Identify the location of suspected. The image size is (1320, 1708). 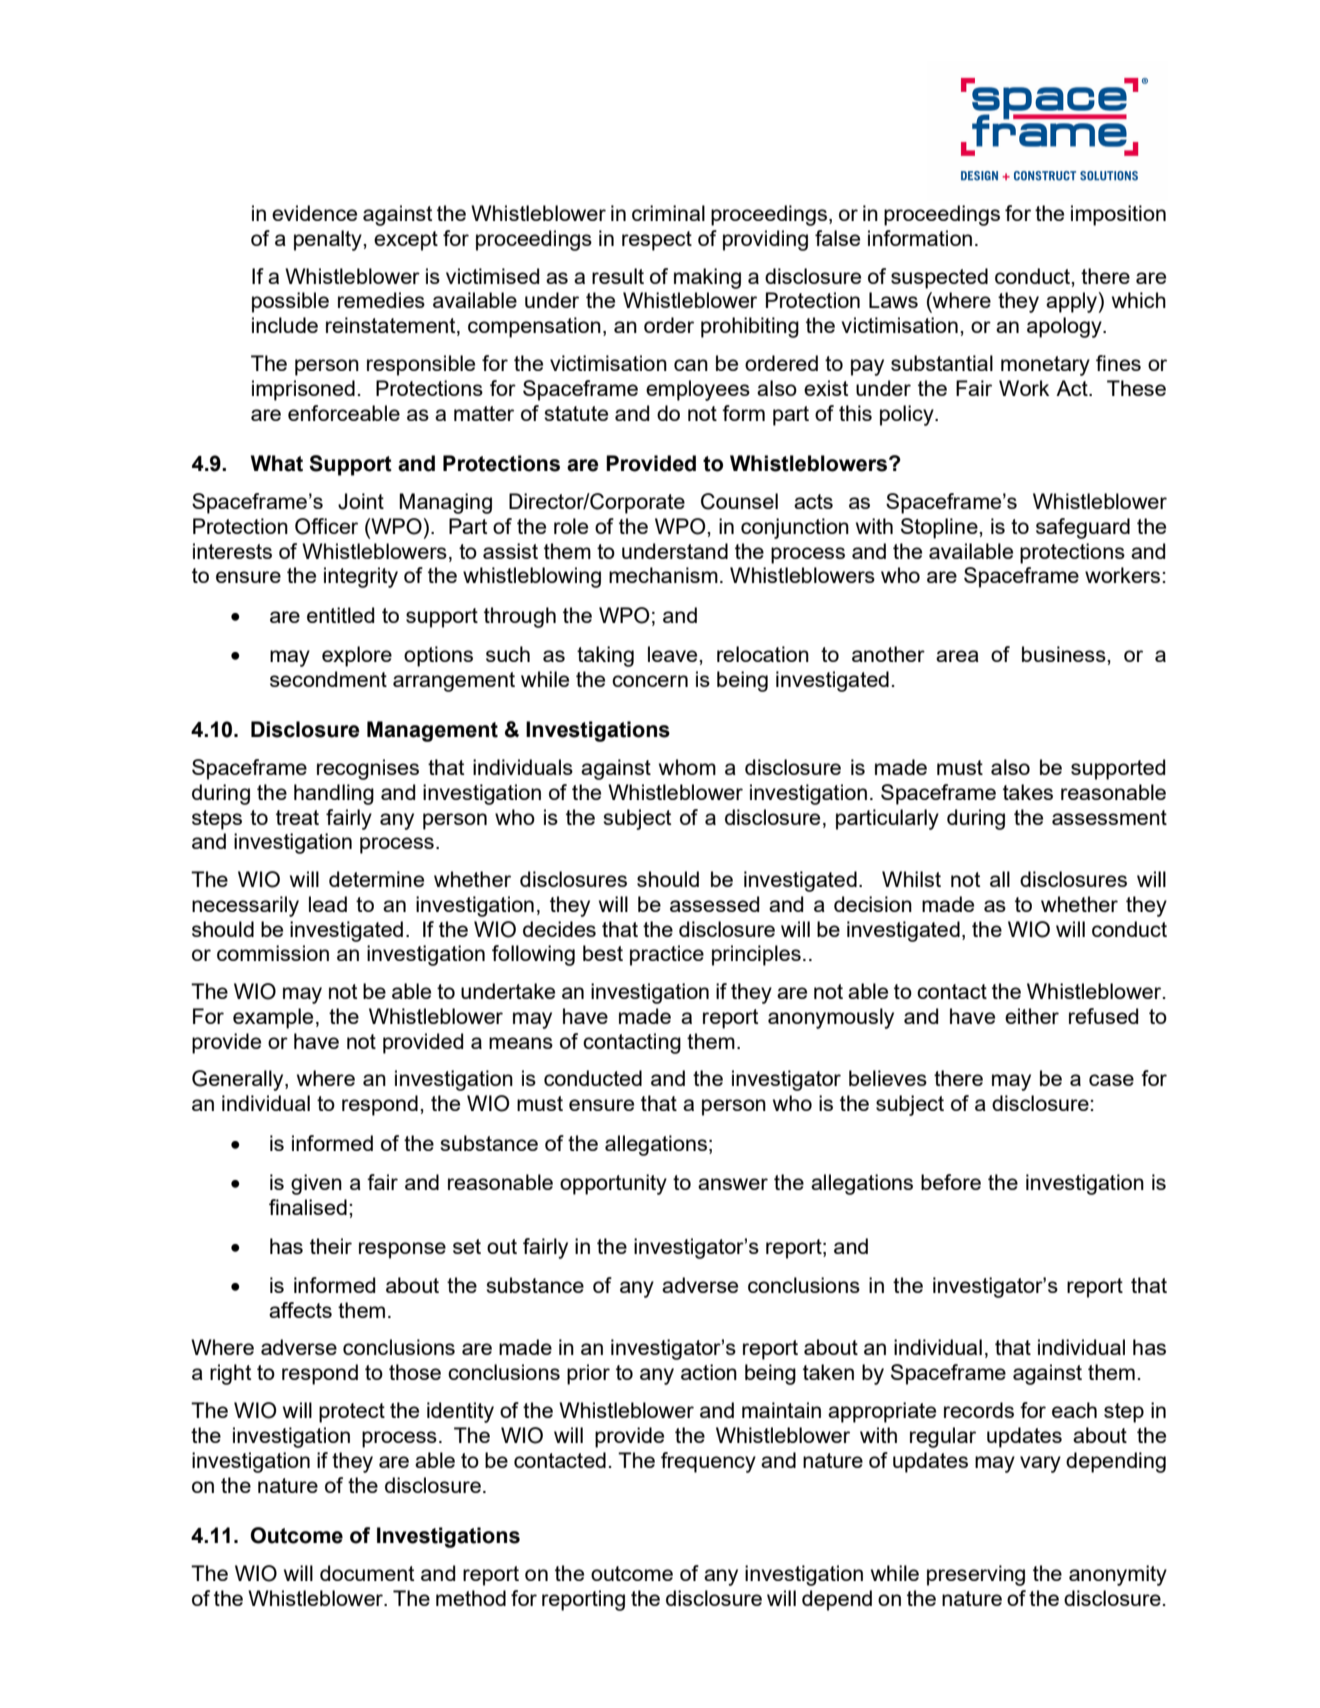
(939, 278).
